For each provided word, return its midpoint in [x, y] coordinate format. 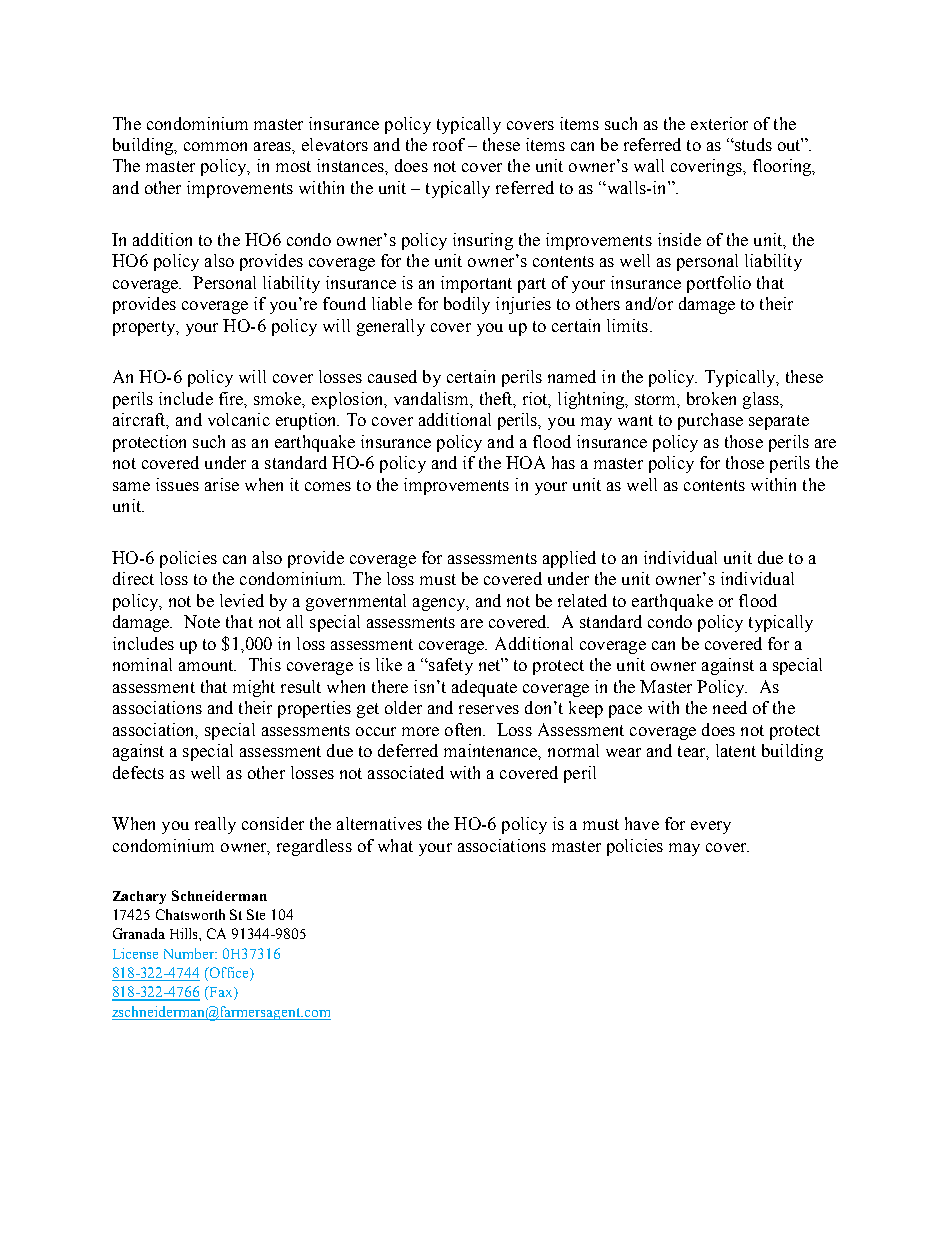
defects [138, 772]
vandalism [433, 399]
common [215, 146]
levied [242, 600]
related [582, 600]
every [711, 827]
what [395, 845]
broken [711, 398]
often [465, 729]
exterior [719, 123]
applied [569, 559]
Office [229, 974]
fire [232, 398]
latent [736, 750]
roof [449, 144]
